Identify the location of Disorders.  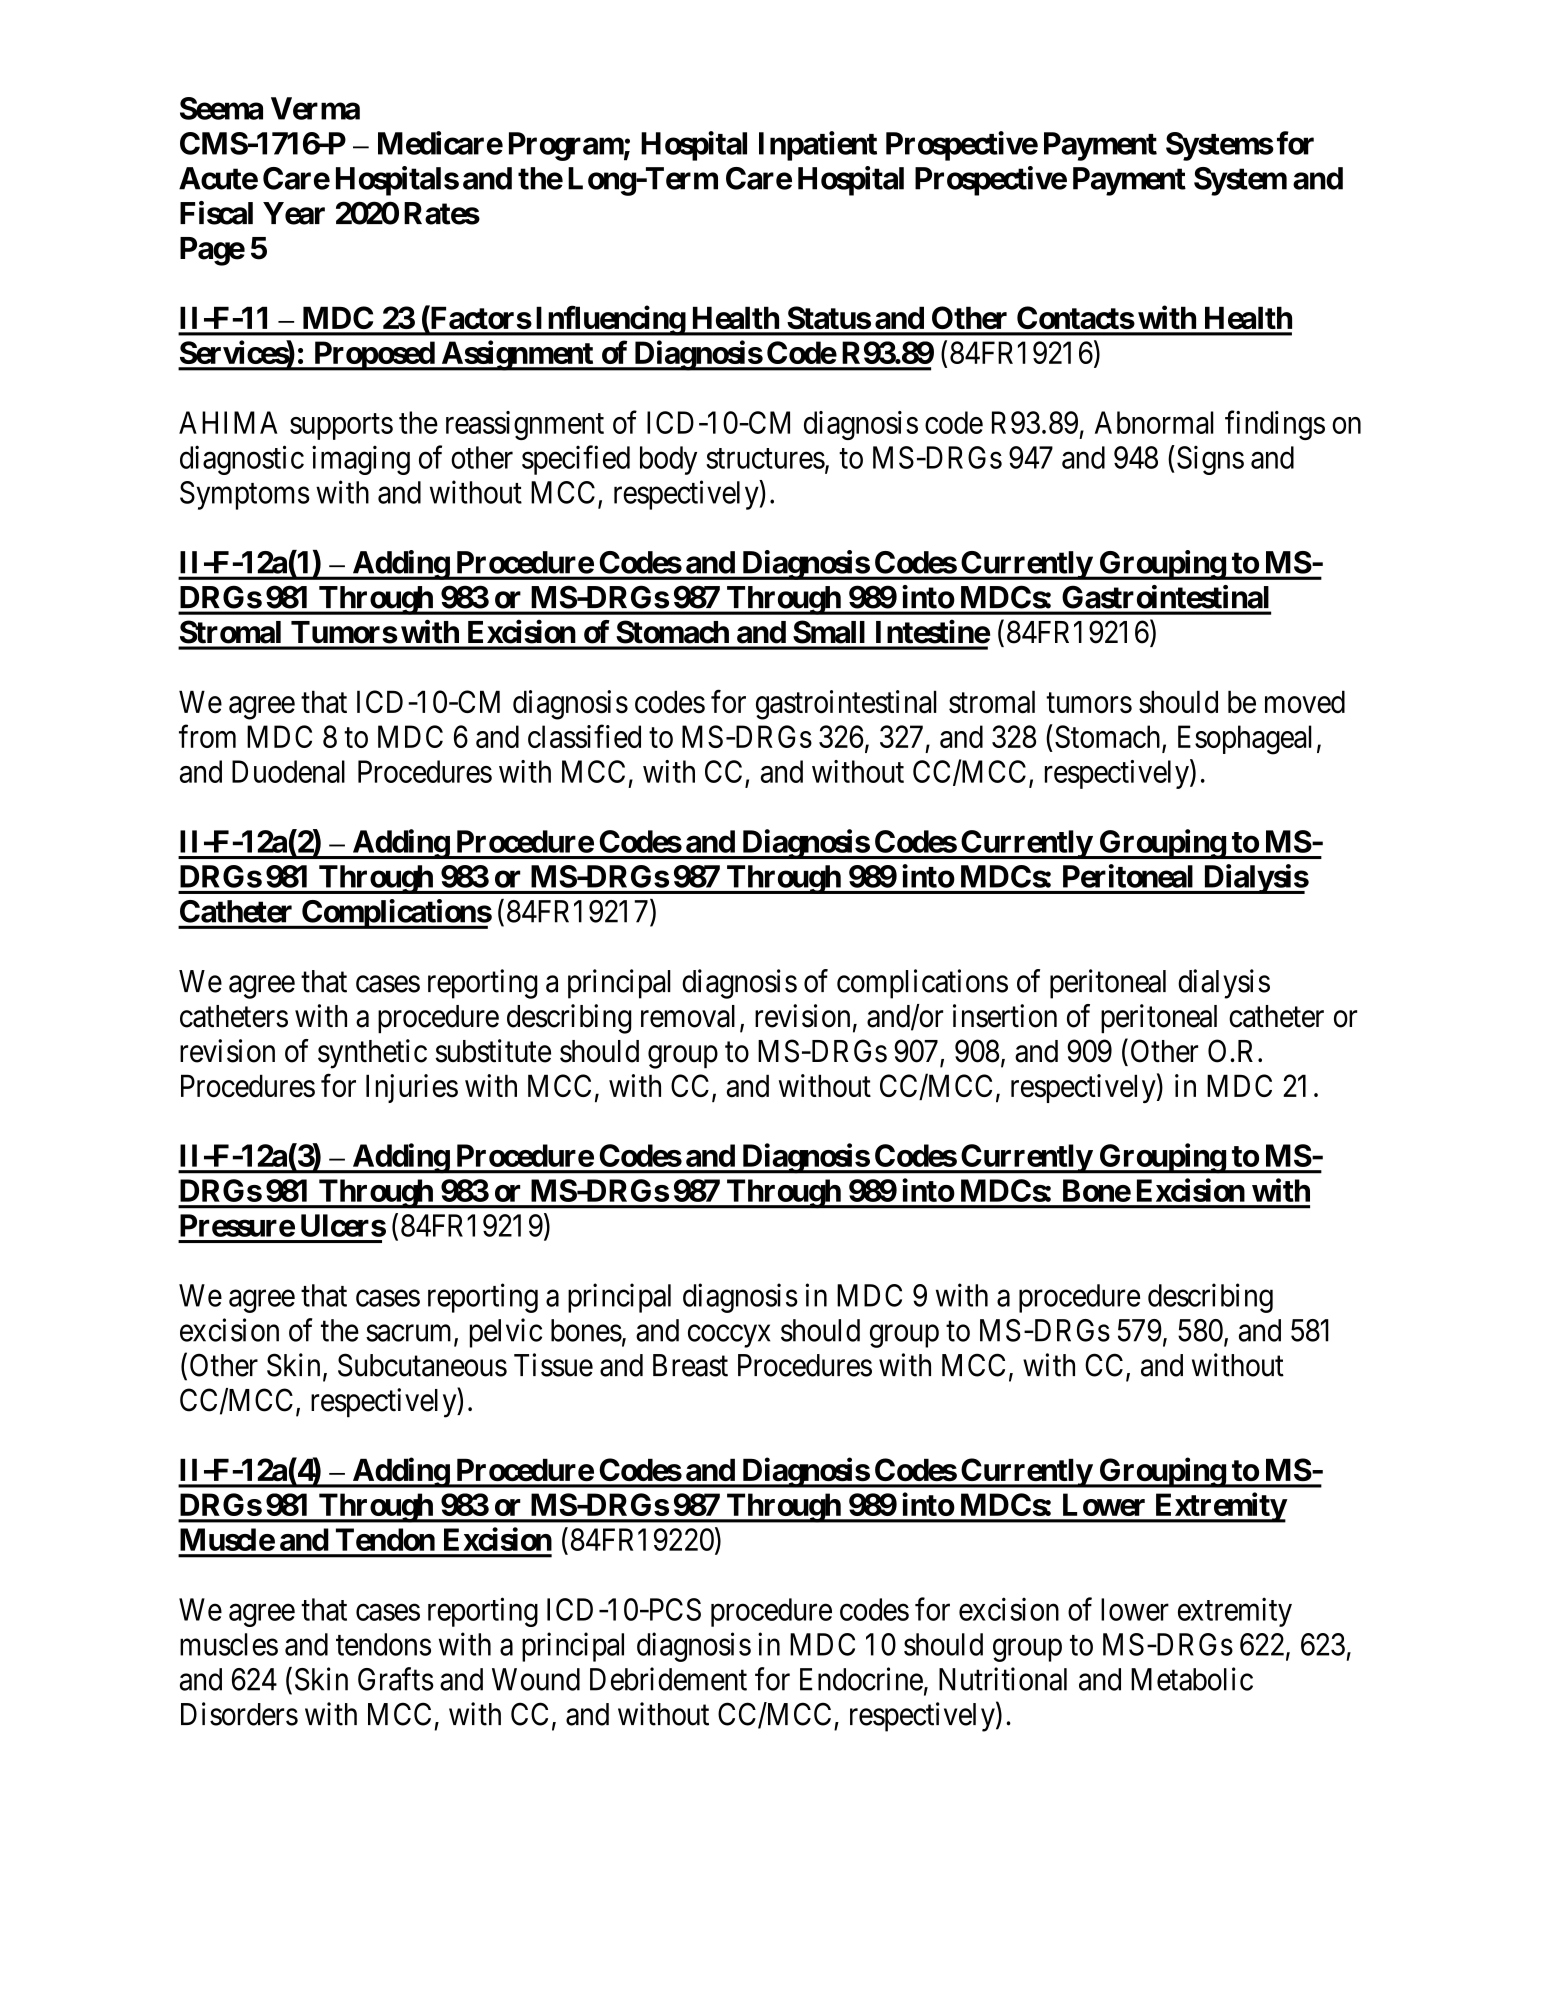
(239, 1714).
